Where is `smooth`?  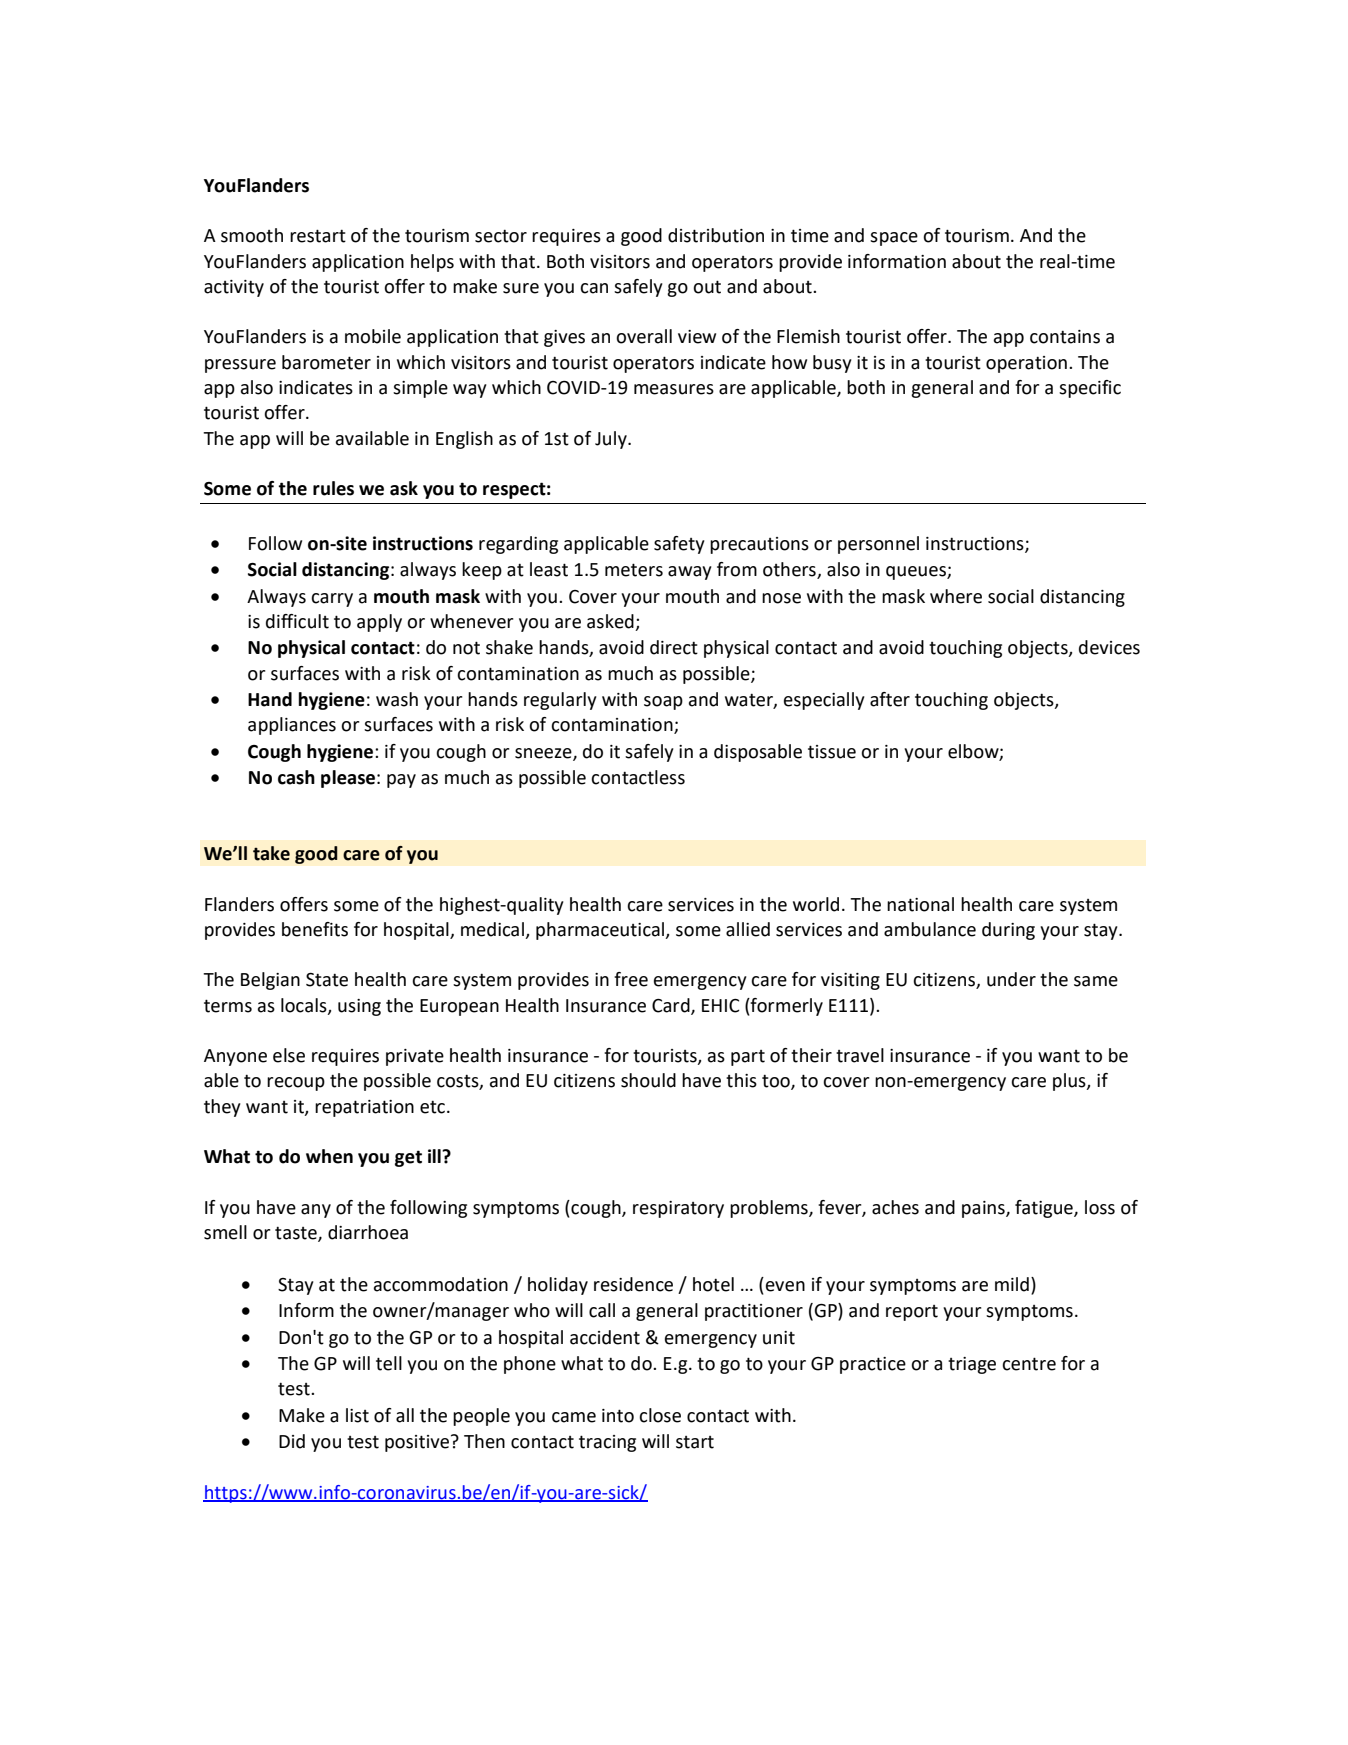
smooth is located at coordinates (252, 235).
